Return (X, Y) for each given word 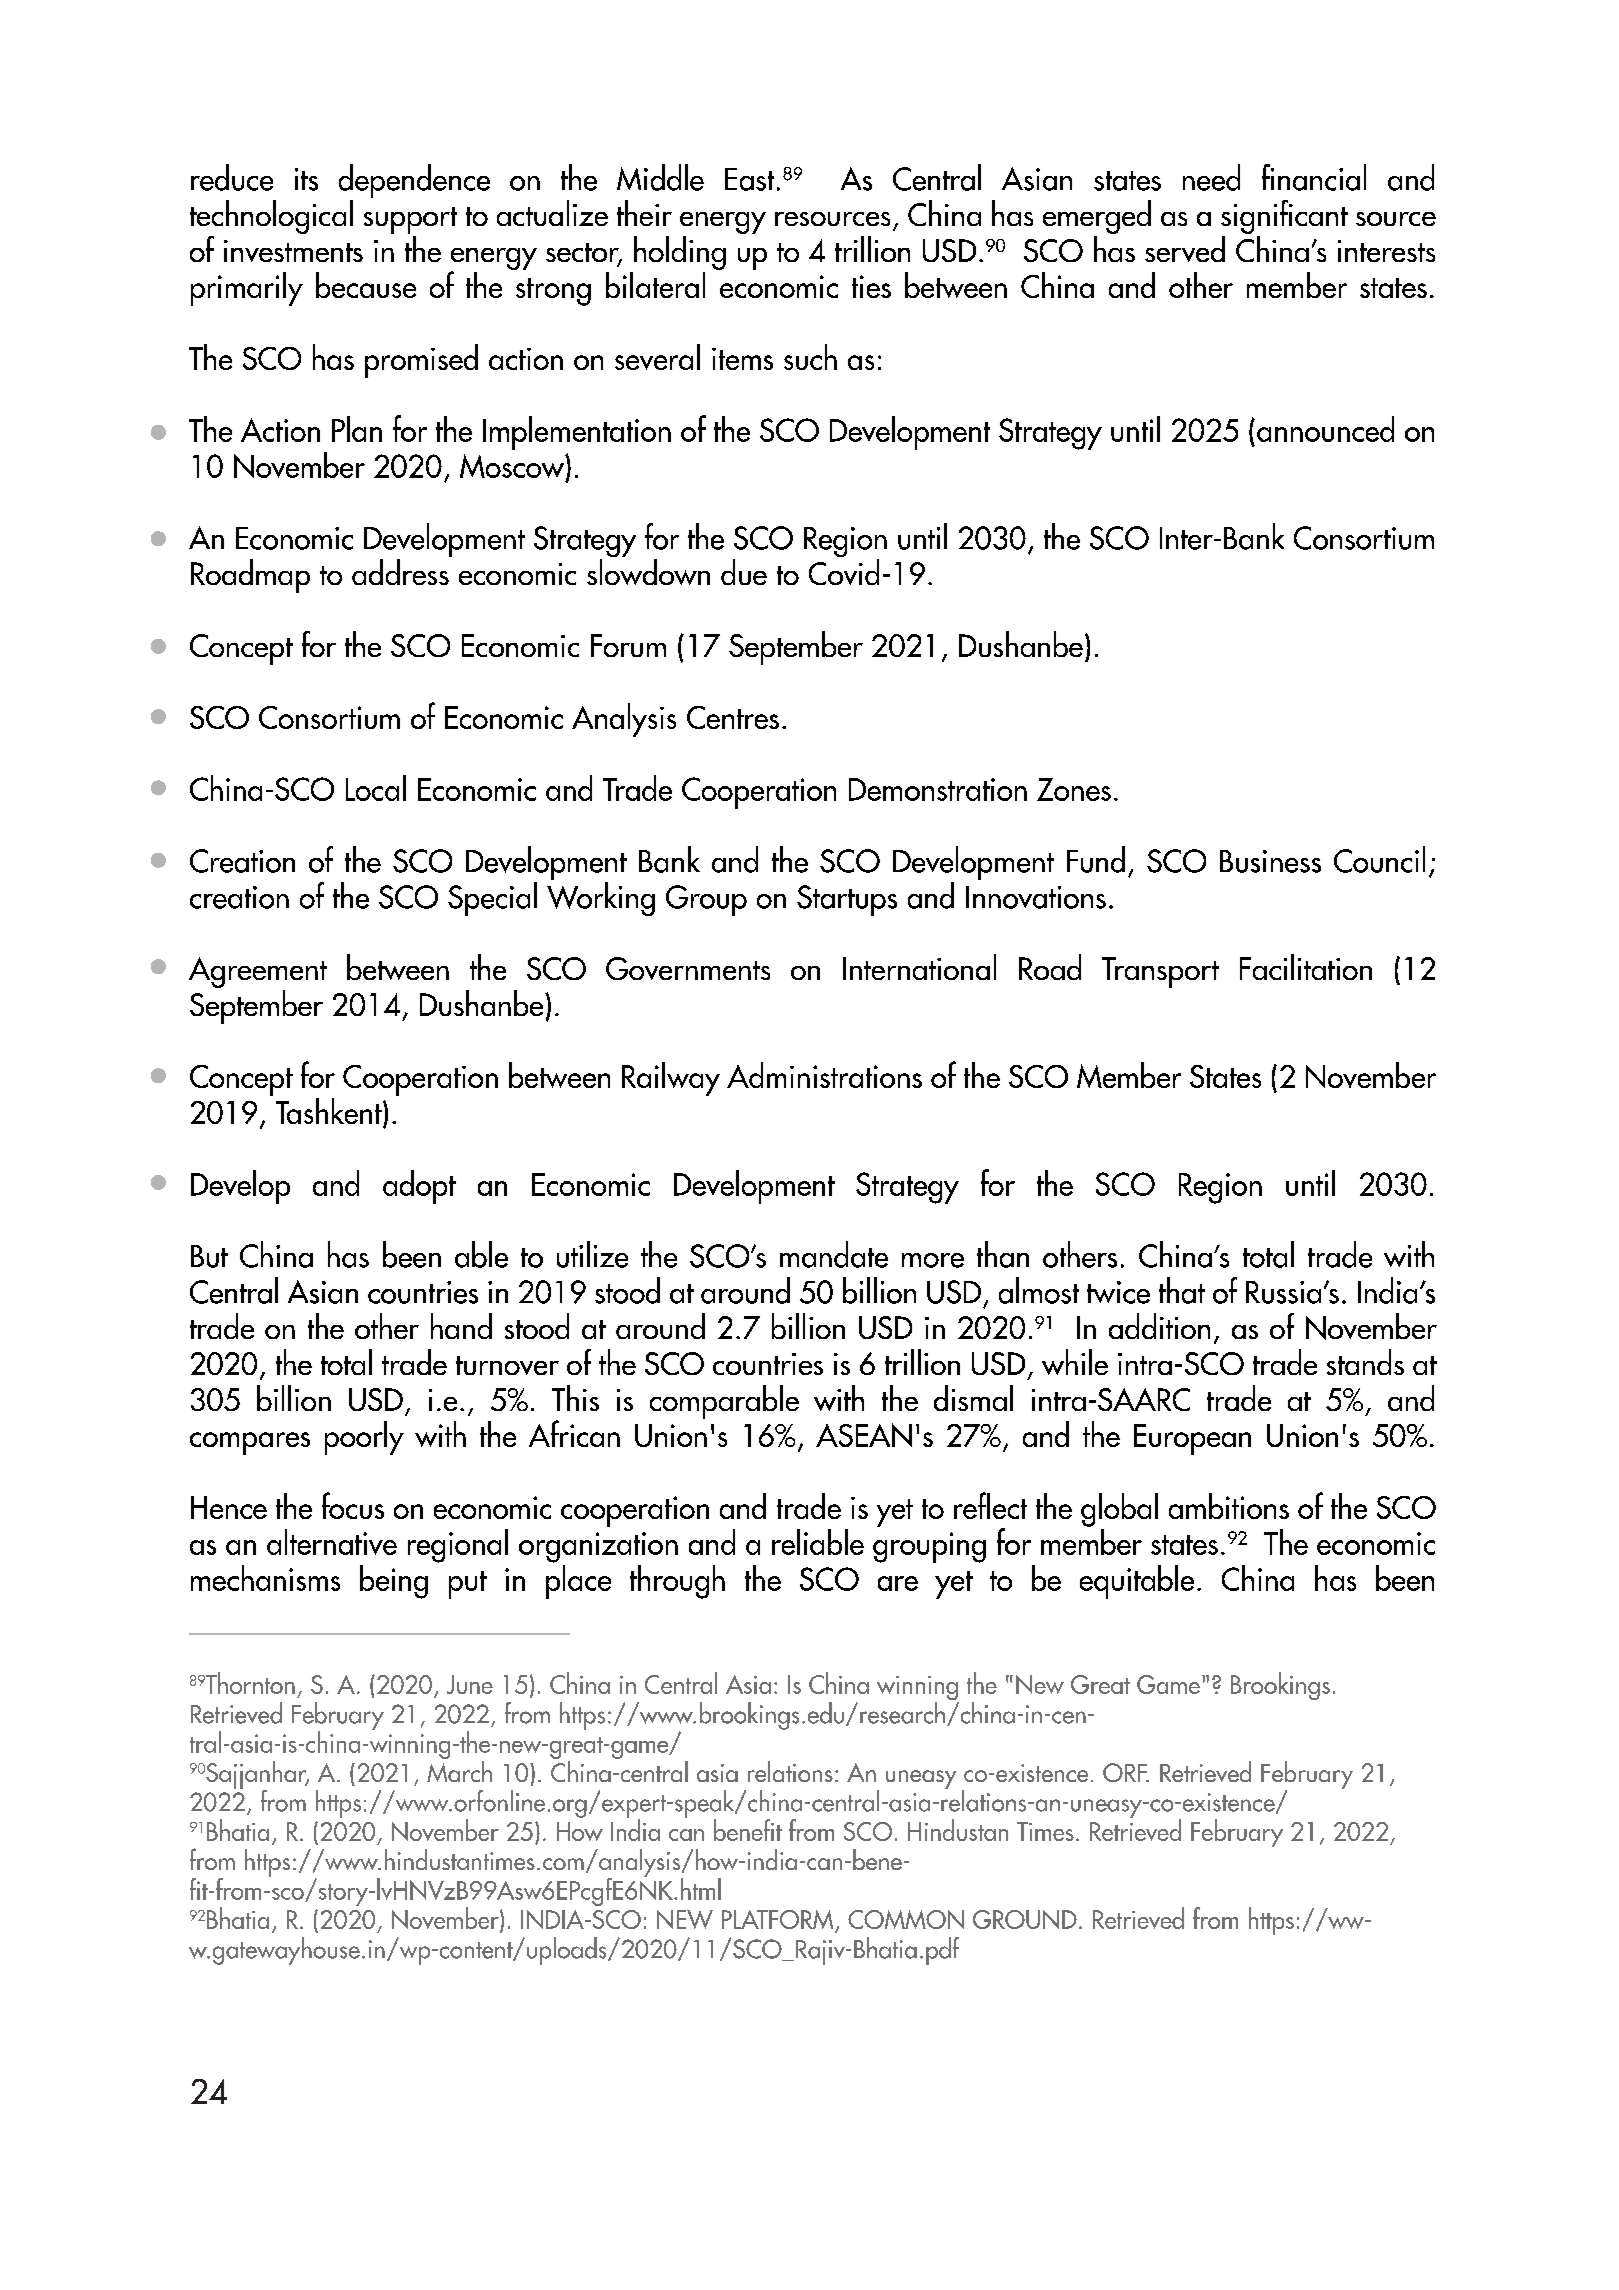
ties (871, 286)
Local (376, 788)
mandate (834, 1254)
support (410, 222)
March (459, 1770)
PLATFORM (779, 1921)
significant (1284, 218)
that (1182, 1290)
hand (461, 1326)
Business (1270, 861)
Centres (733, 717)
